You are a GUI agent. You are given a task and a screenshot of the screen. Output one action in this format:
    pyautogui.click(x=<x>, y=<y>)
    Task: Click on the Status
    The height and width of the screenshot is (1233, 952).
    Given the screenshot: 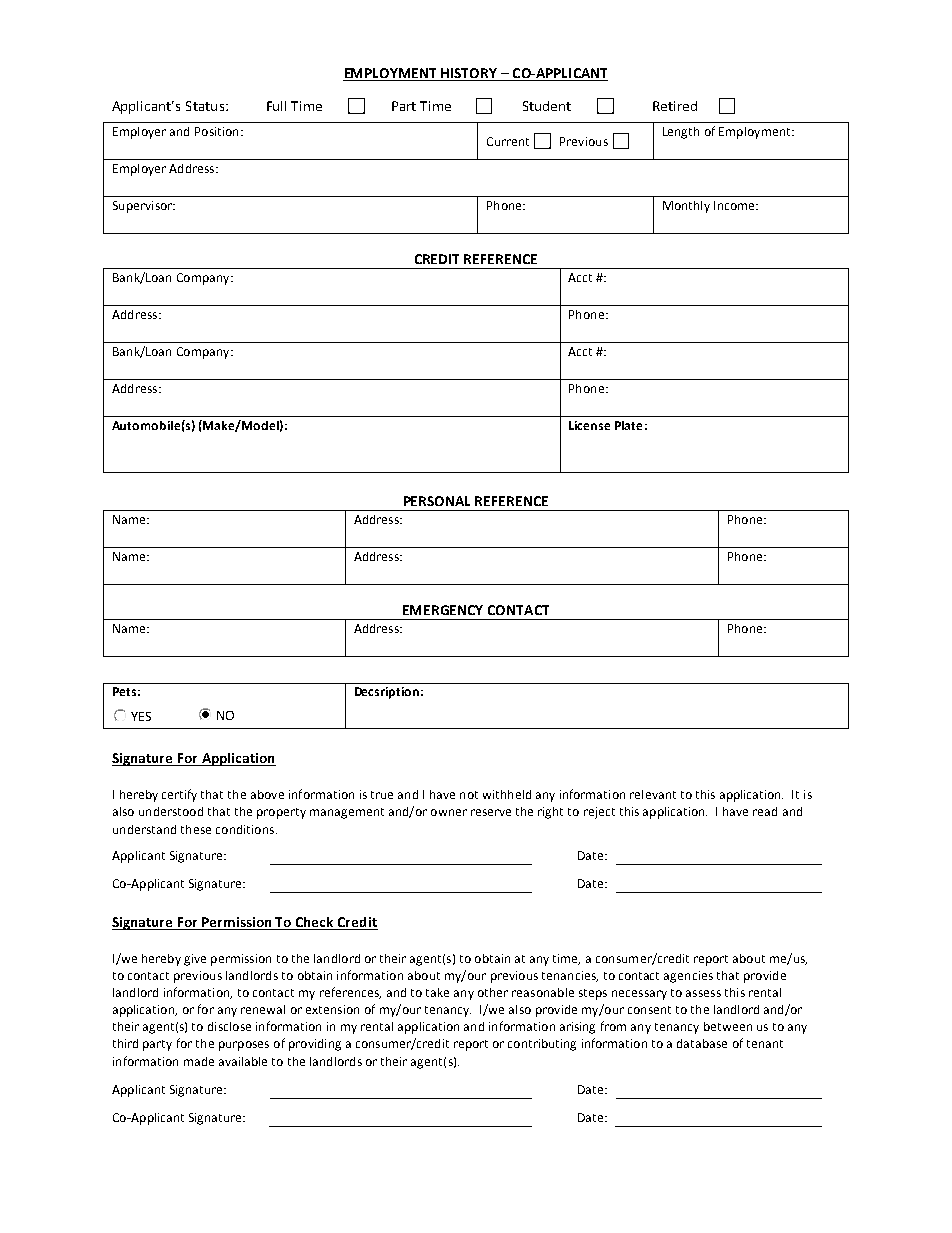 What is the action you would take?
    pyautogui.click(x=205, y=106)
